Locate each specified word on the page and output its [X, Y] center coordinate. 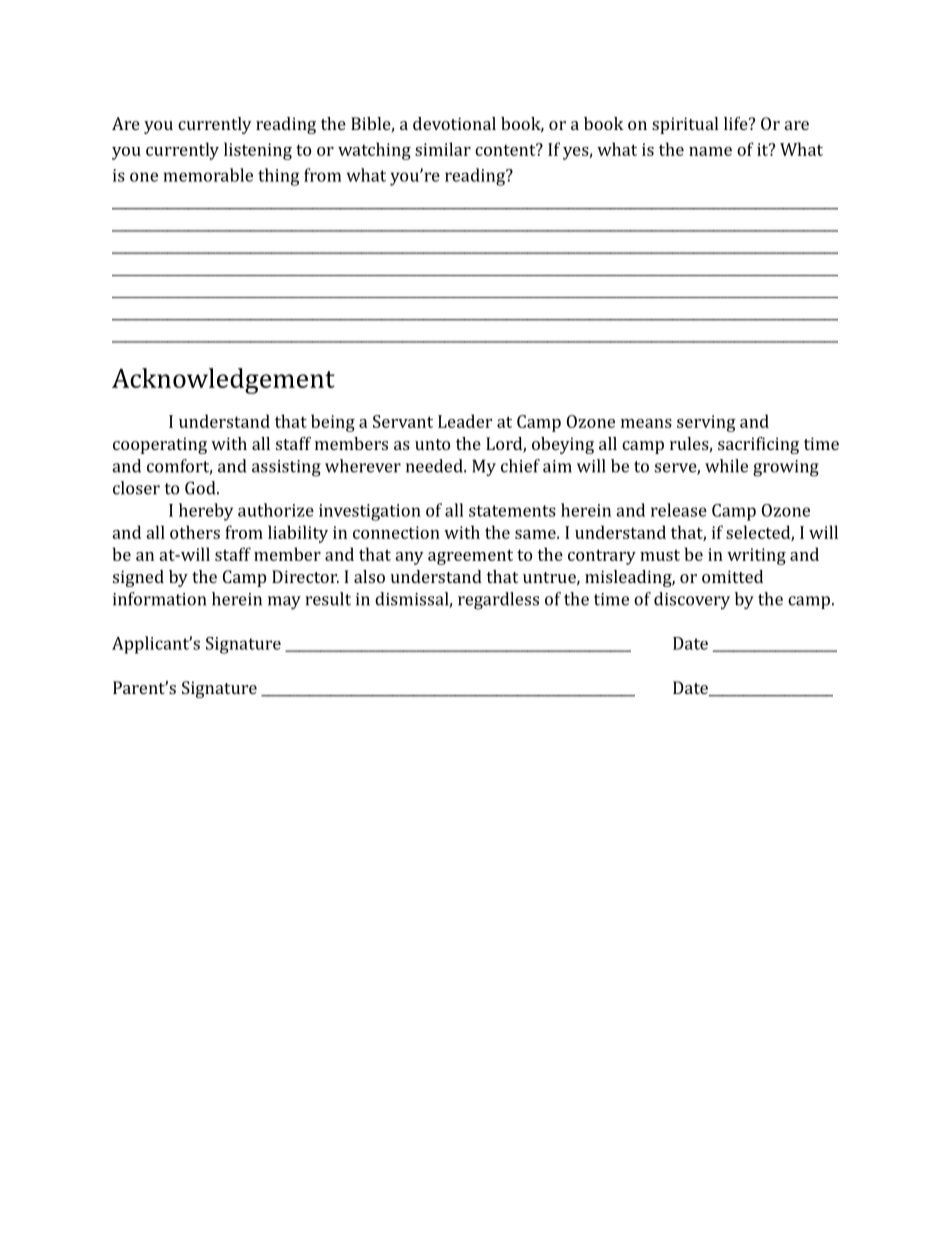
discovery [692, 601]
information [159, 599]
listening [258, 151]
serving [706, 423]
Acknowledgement [223, 381]
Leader [465, 421]
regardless [498, 601]
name [710, 151]
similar [443, 149]
